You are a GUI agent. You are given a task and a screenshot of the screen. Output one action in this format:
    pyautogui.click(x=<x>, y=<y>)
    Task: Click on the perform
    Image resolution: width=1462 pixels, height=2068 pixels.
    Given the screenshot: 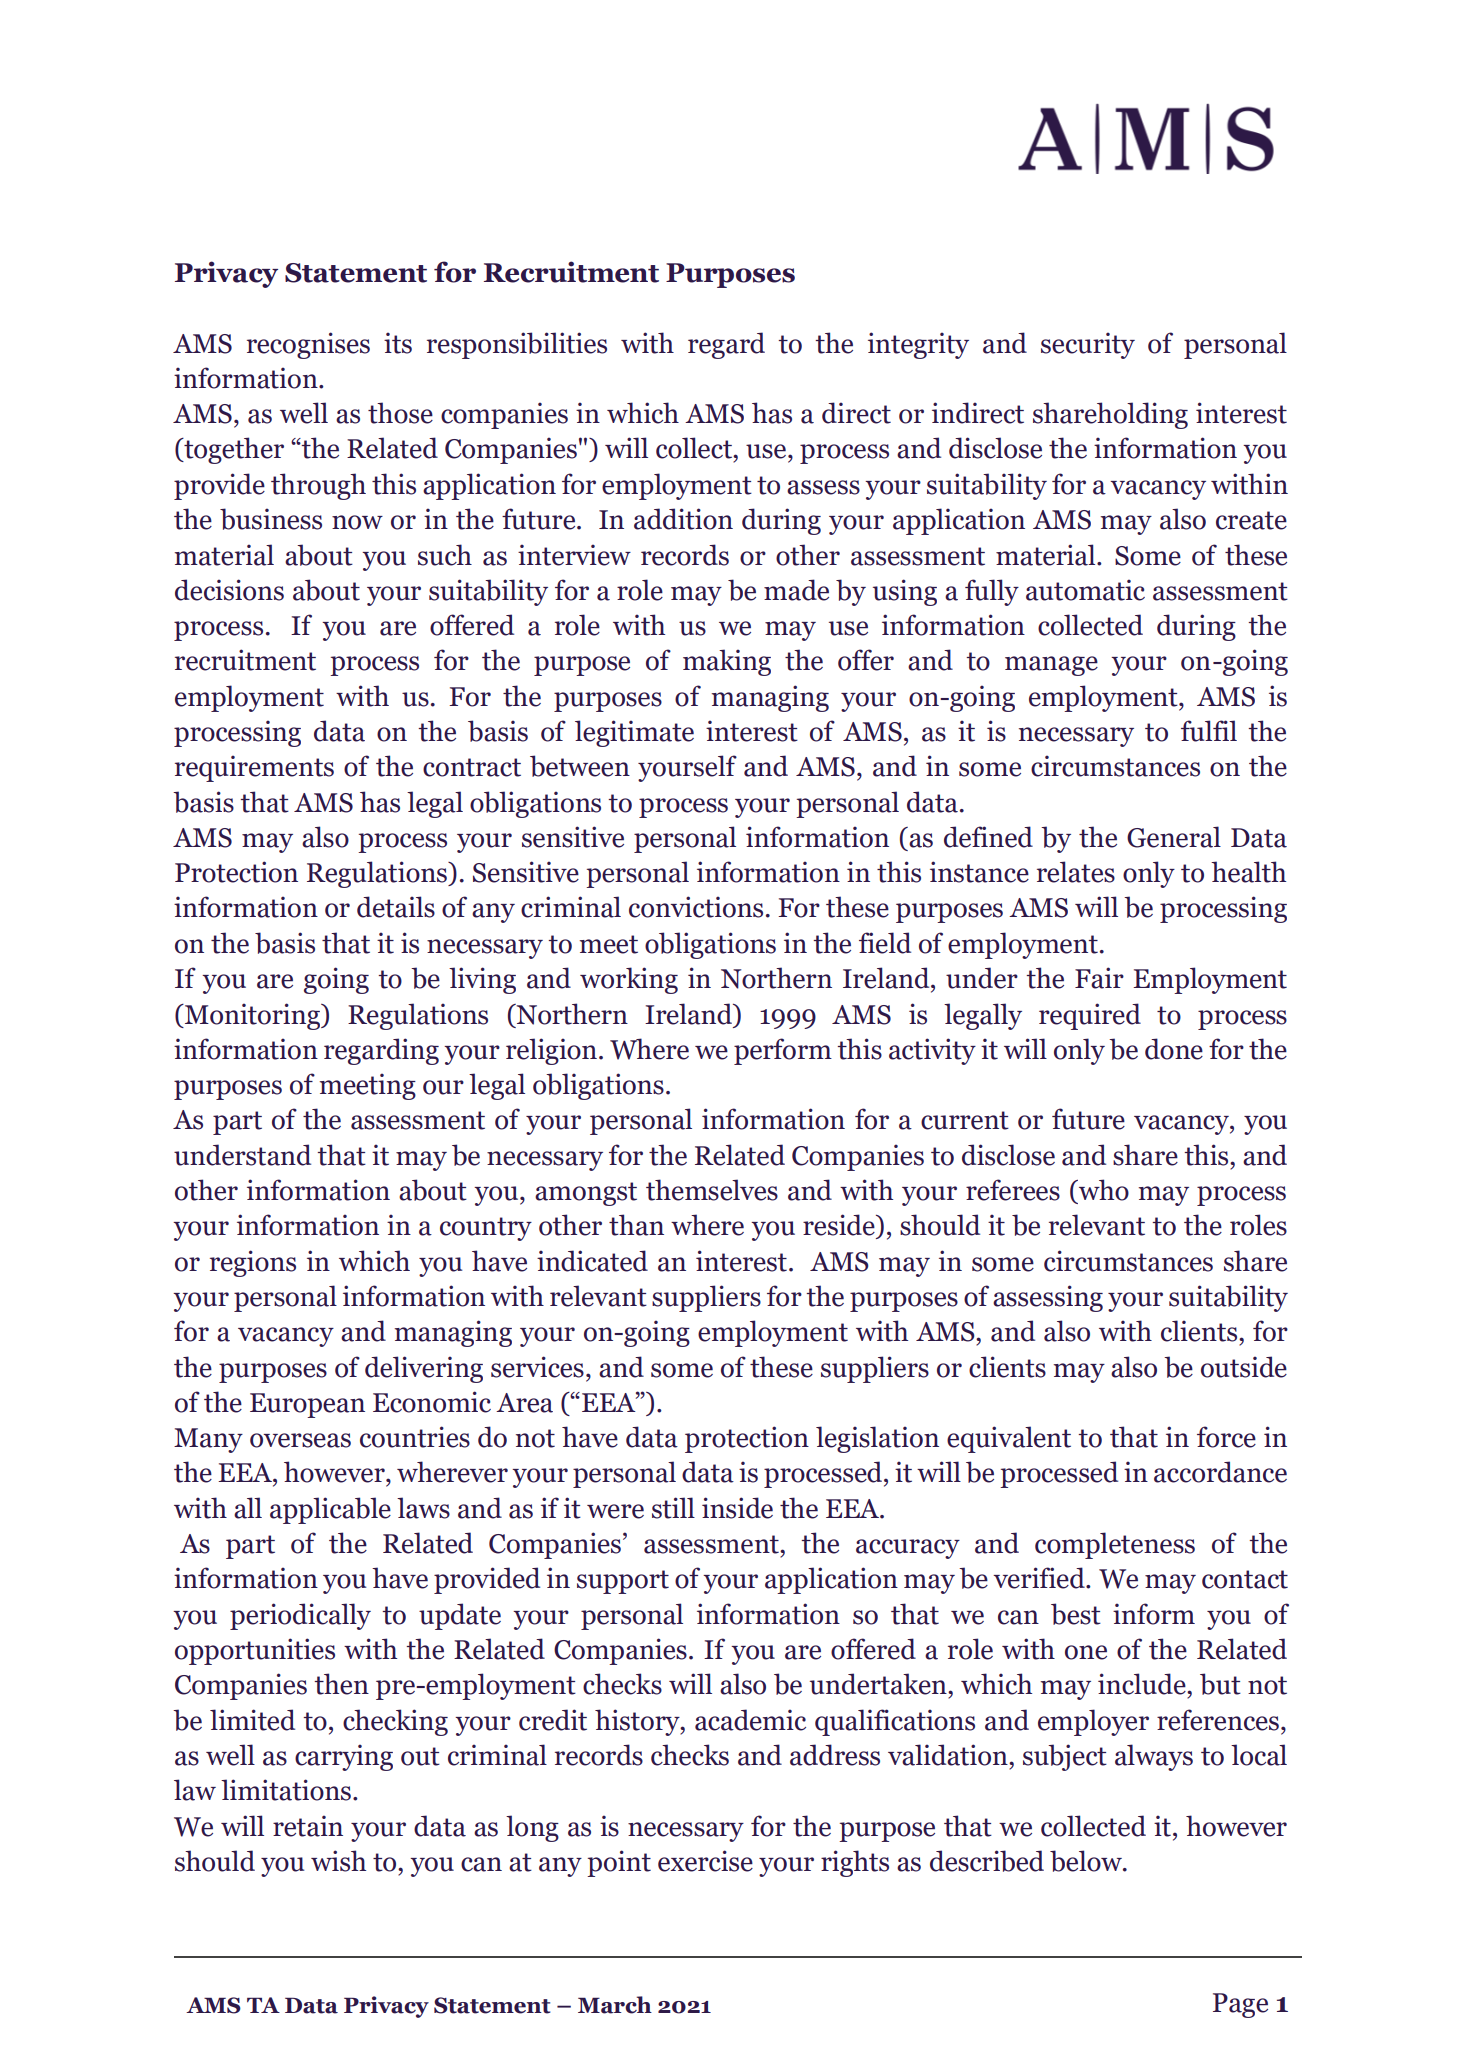 What is the action you would take?
    pyautogui.click(x=783, y=1051)
